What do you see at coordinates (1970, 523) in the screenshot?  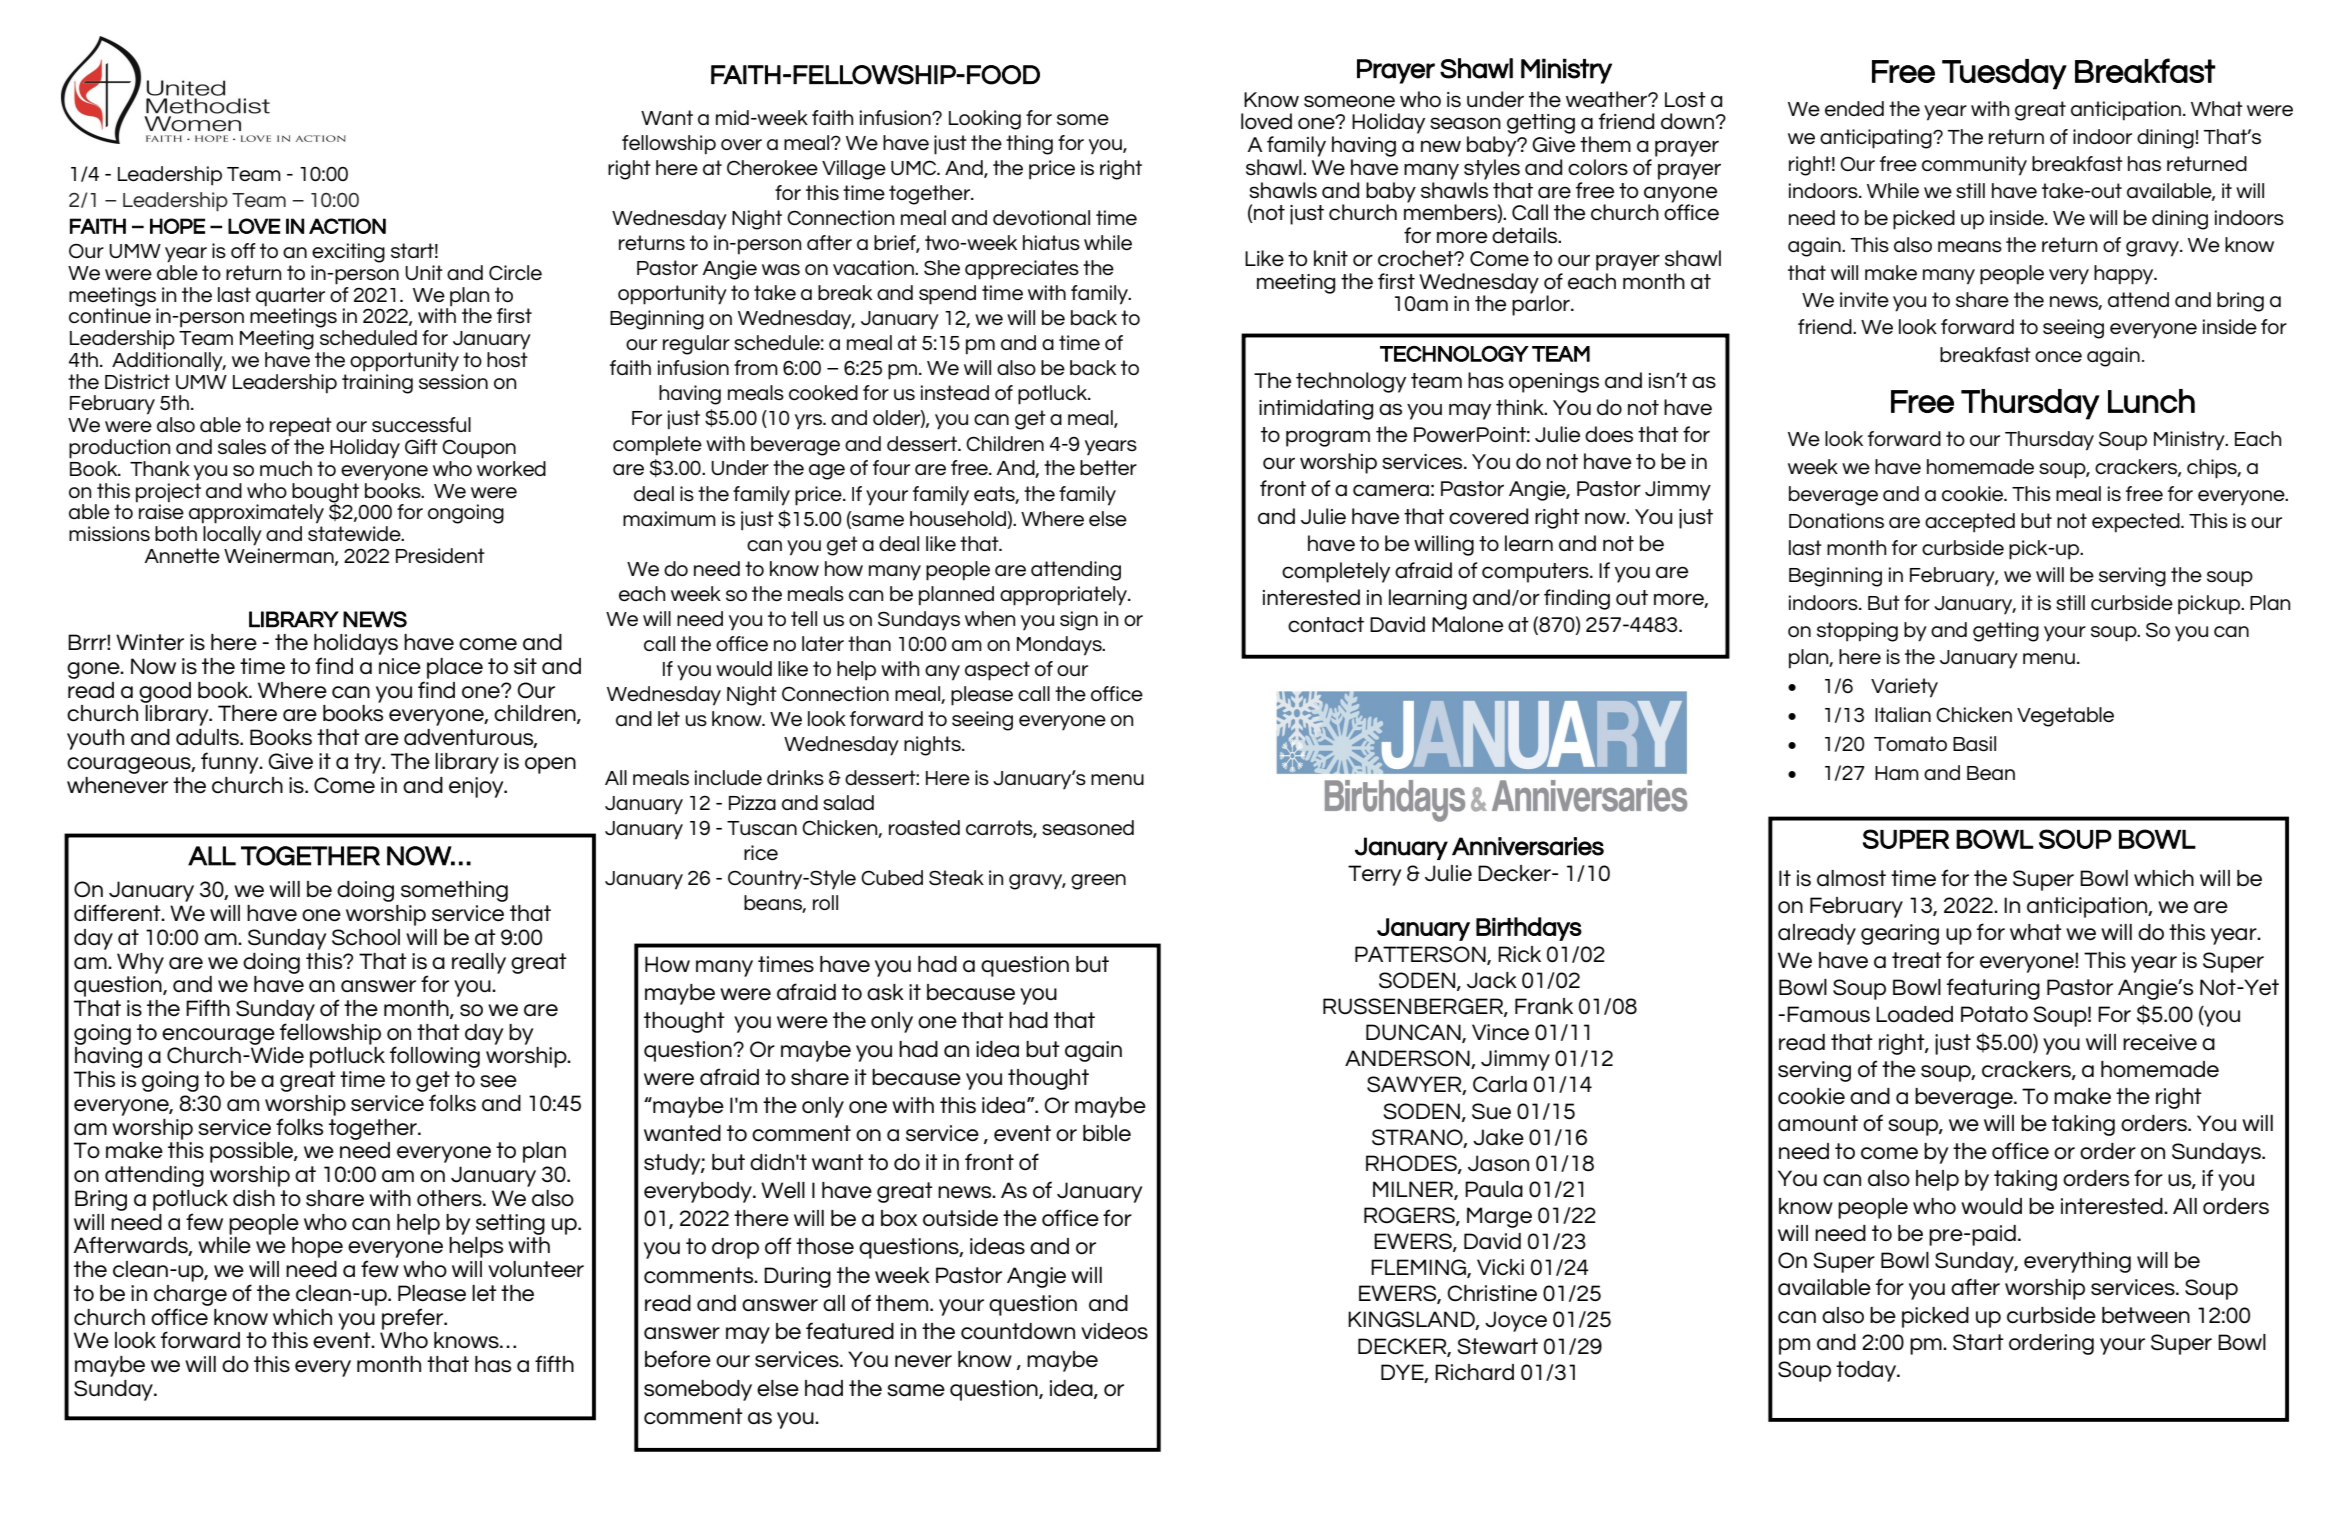 I see `accepted` at bounding box center [1970, 523].
